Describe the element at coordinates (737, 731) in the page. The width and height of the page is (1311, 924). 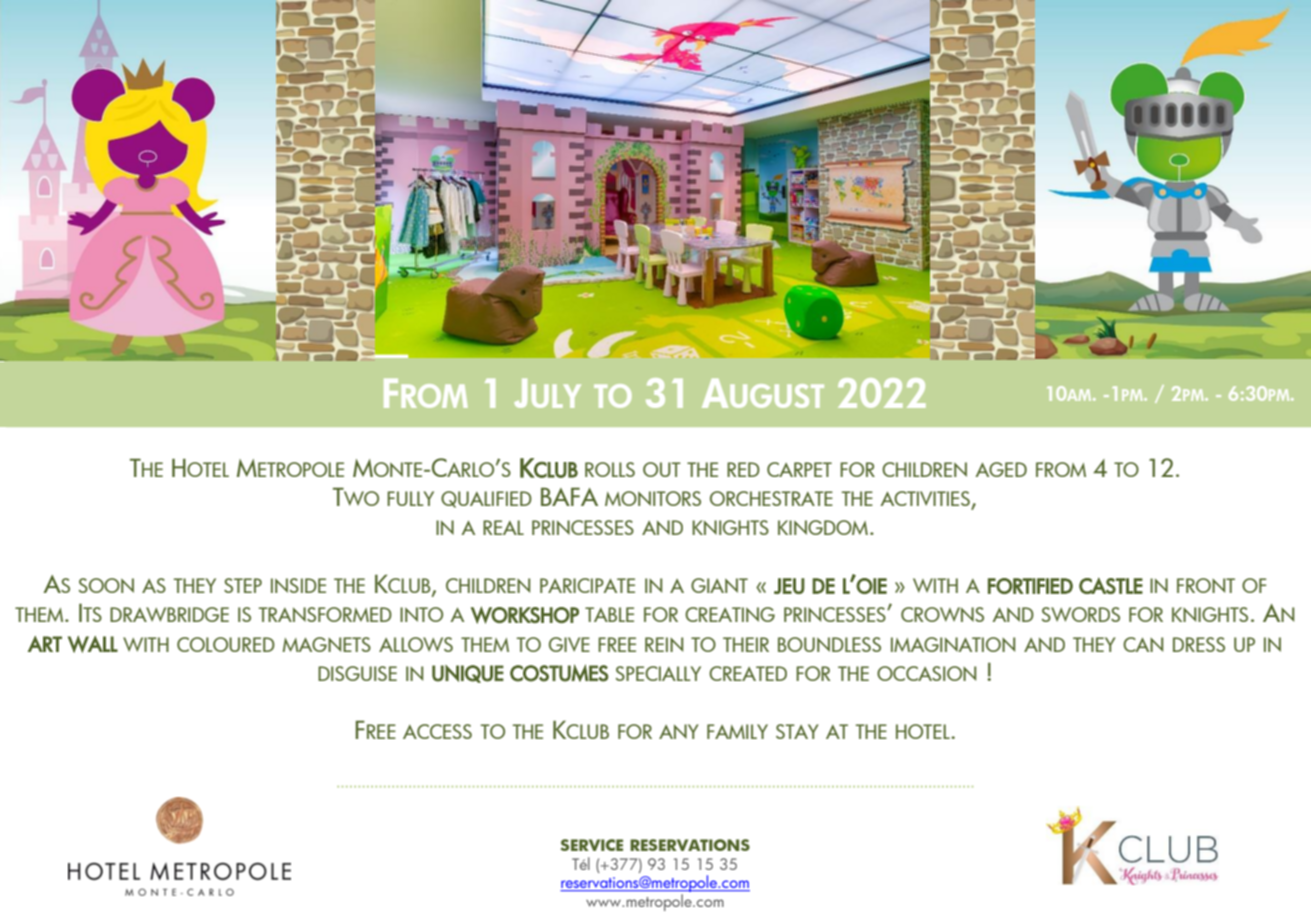
I see `FAMILY` at that location.
